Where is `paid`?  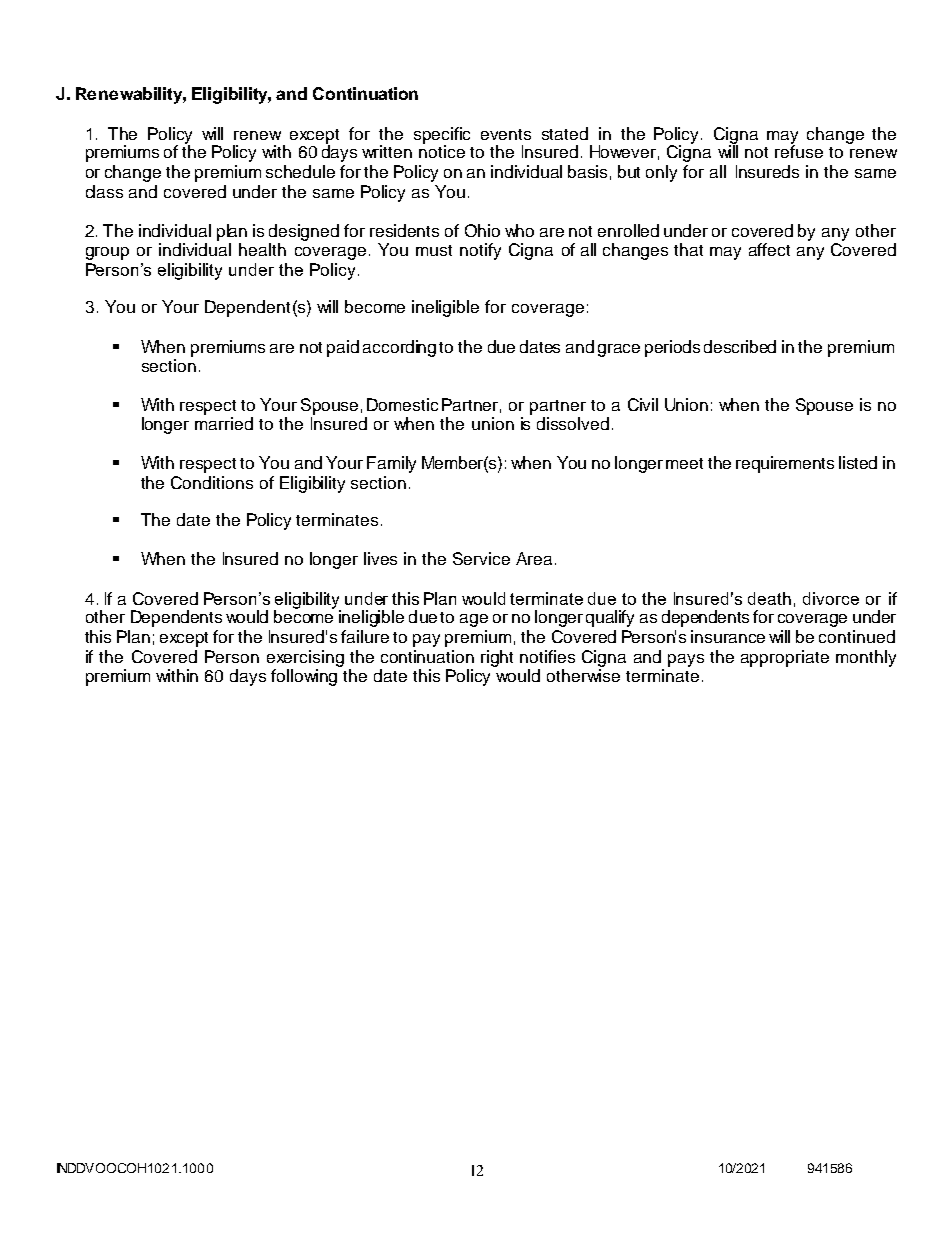
paid is located at coordinates (343, 348).
